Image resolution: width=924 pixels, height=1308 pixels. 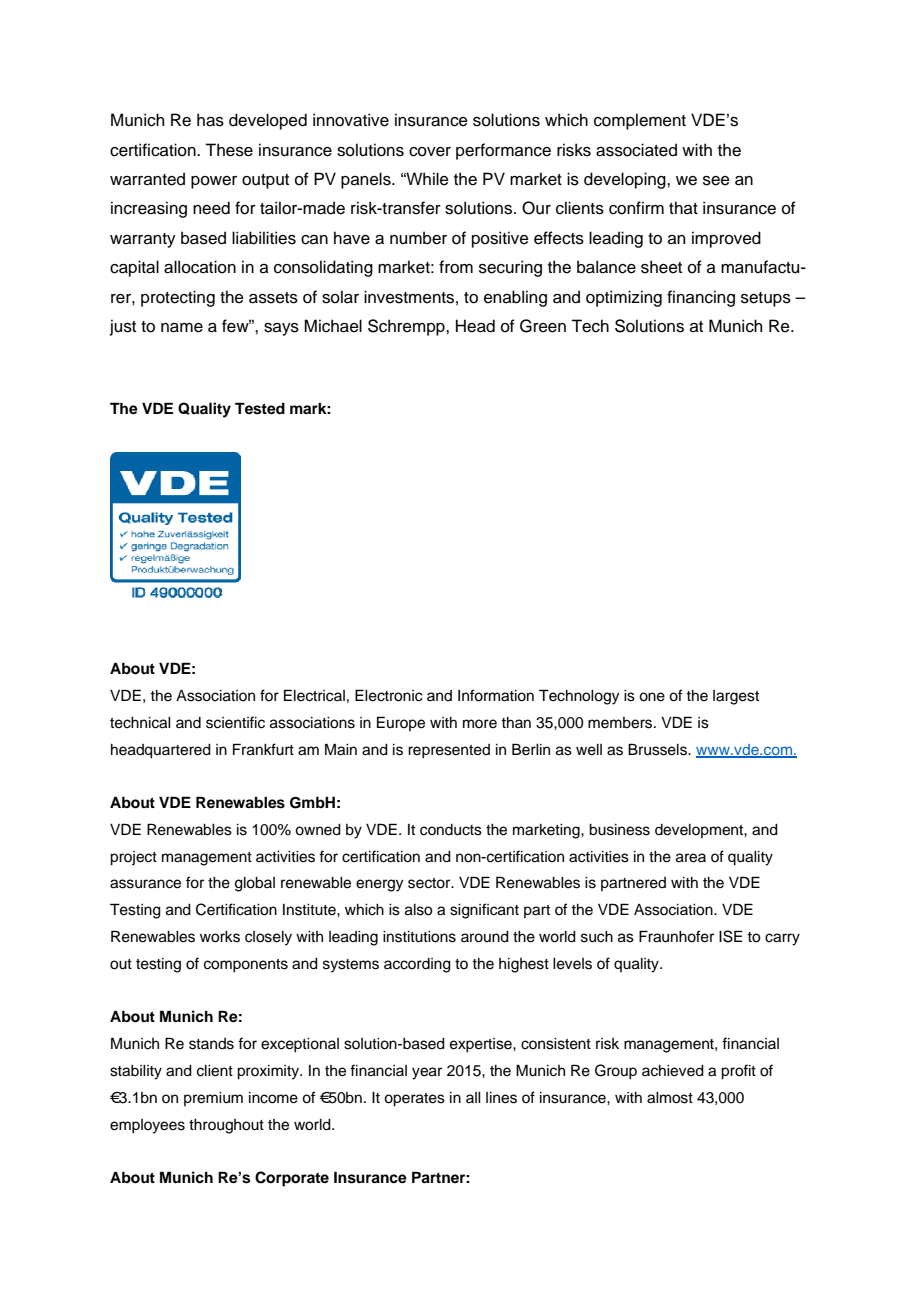 What do you see at coordinates (229, 150) in the document?
I see `These` at bounding box center [229, 150].
